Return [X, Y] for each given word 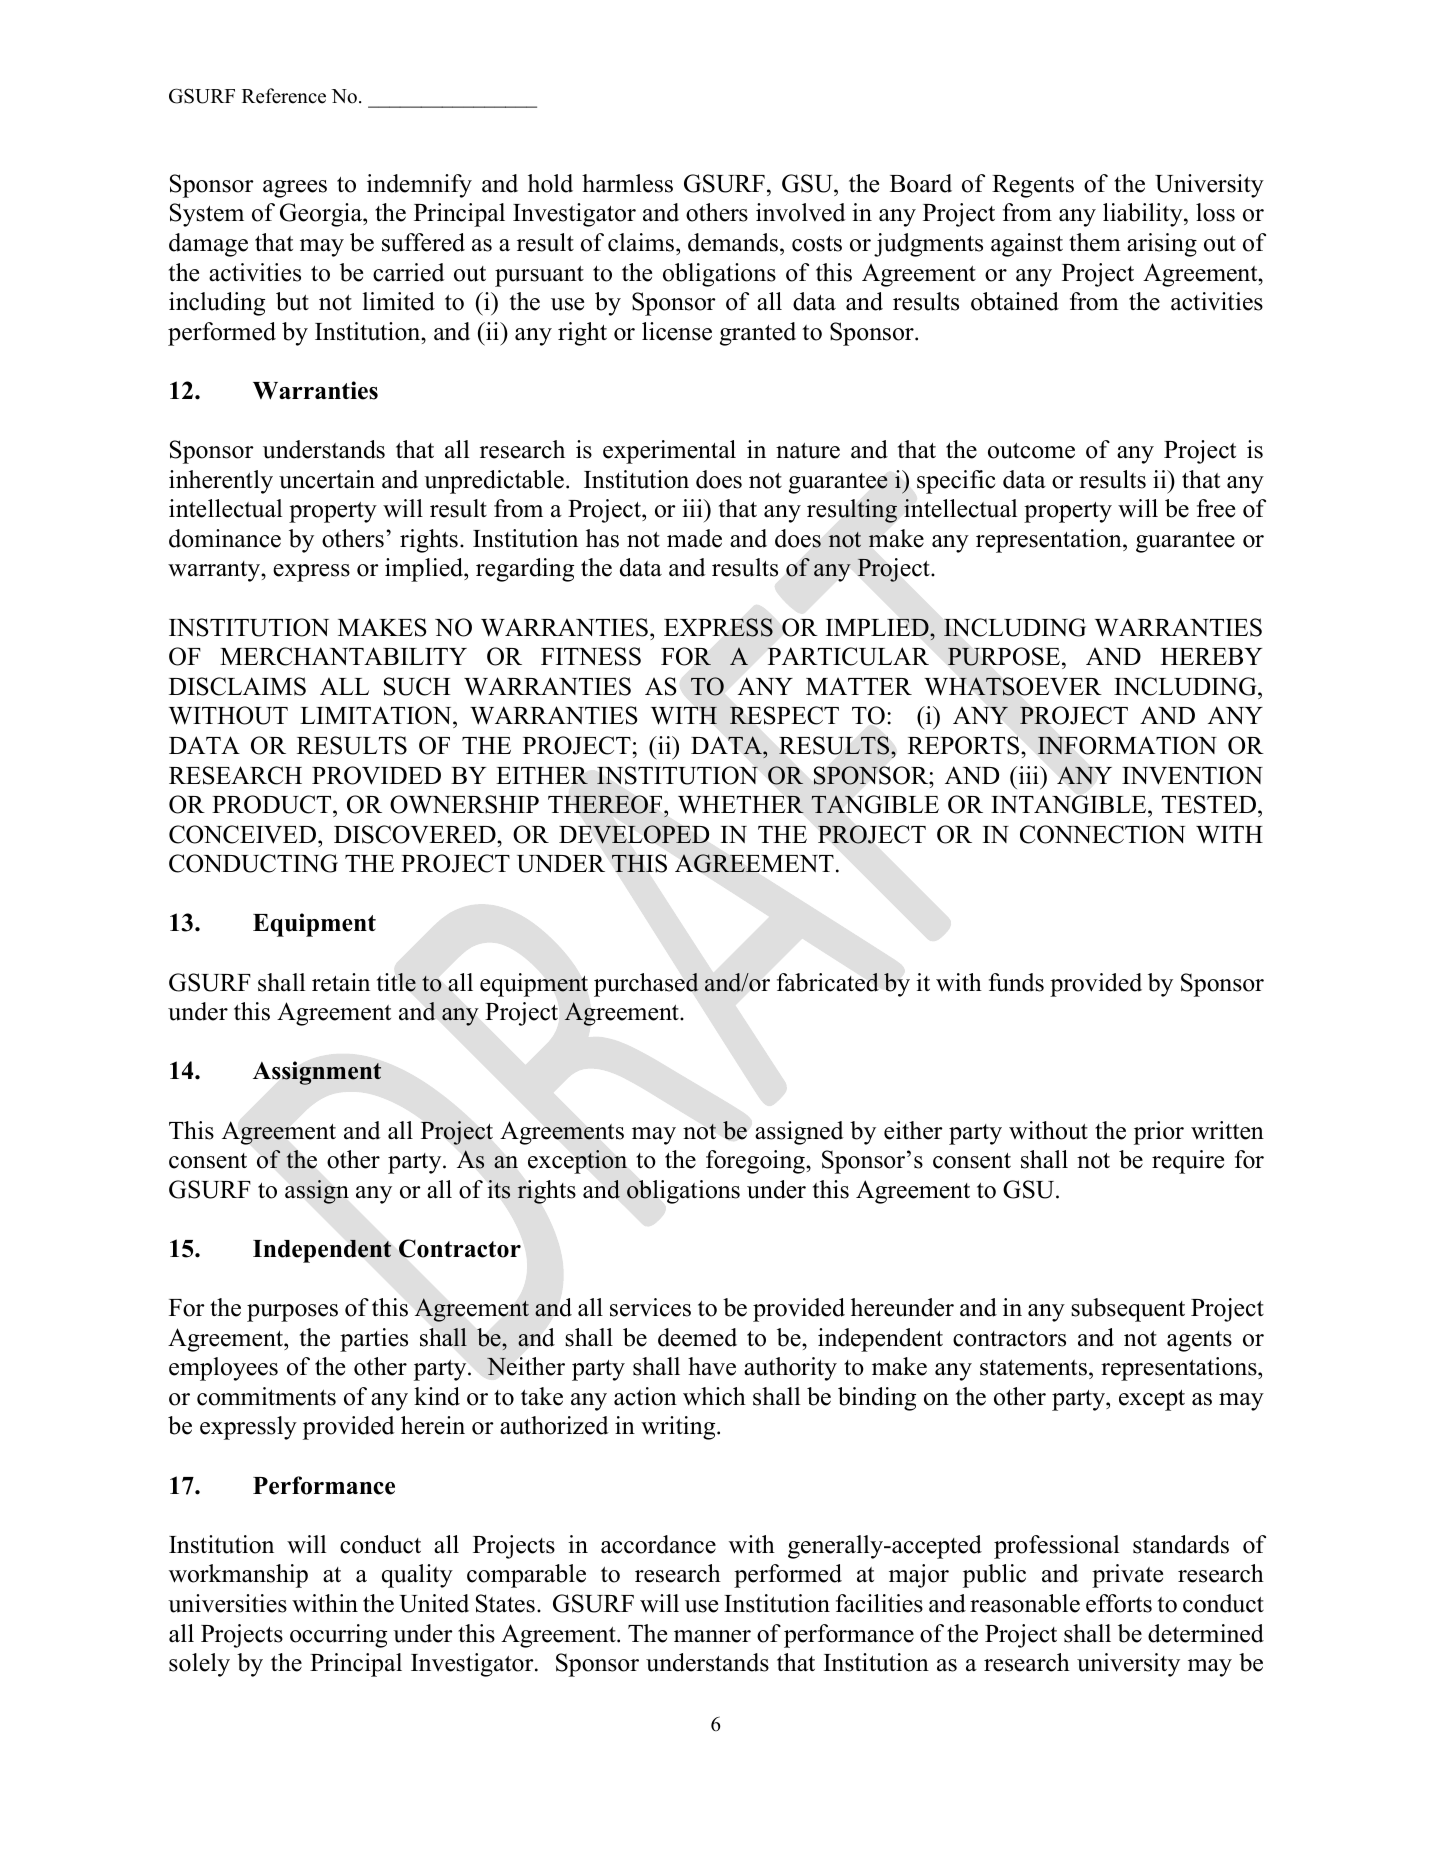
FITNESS [591, 656]
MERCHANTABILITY [343, 656]
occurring [338, 1636]
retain [341, 982]
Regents [1033, 186]
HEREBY [1211, 656]
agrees [295, 189]
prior [1159, 1133]
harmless [627, 183]
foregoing [756, 1162]
